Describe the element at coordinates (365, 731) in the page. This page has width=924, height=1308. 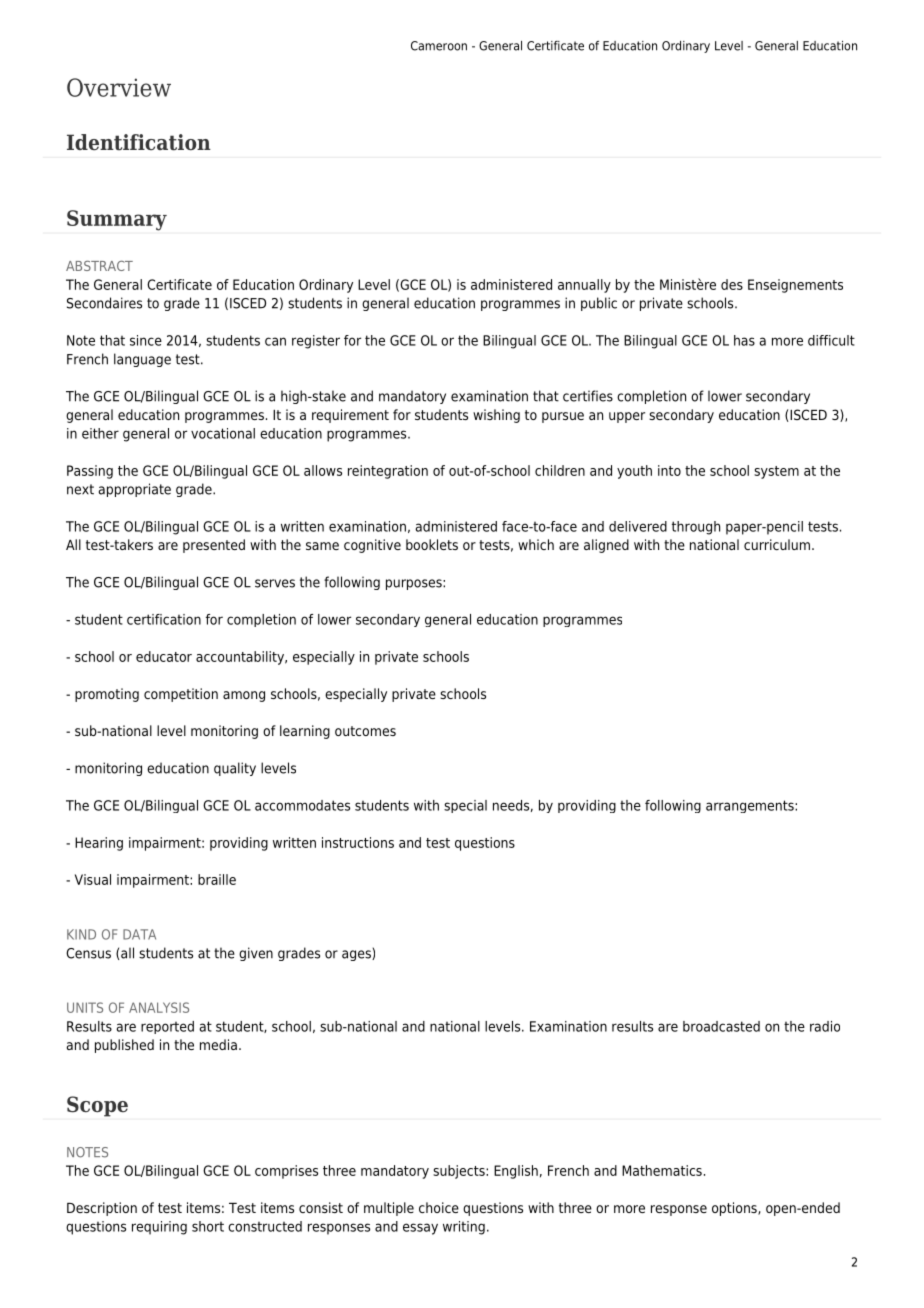
I see `outcomes` at that location.
